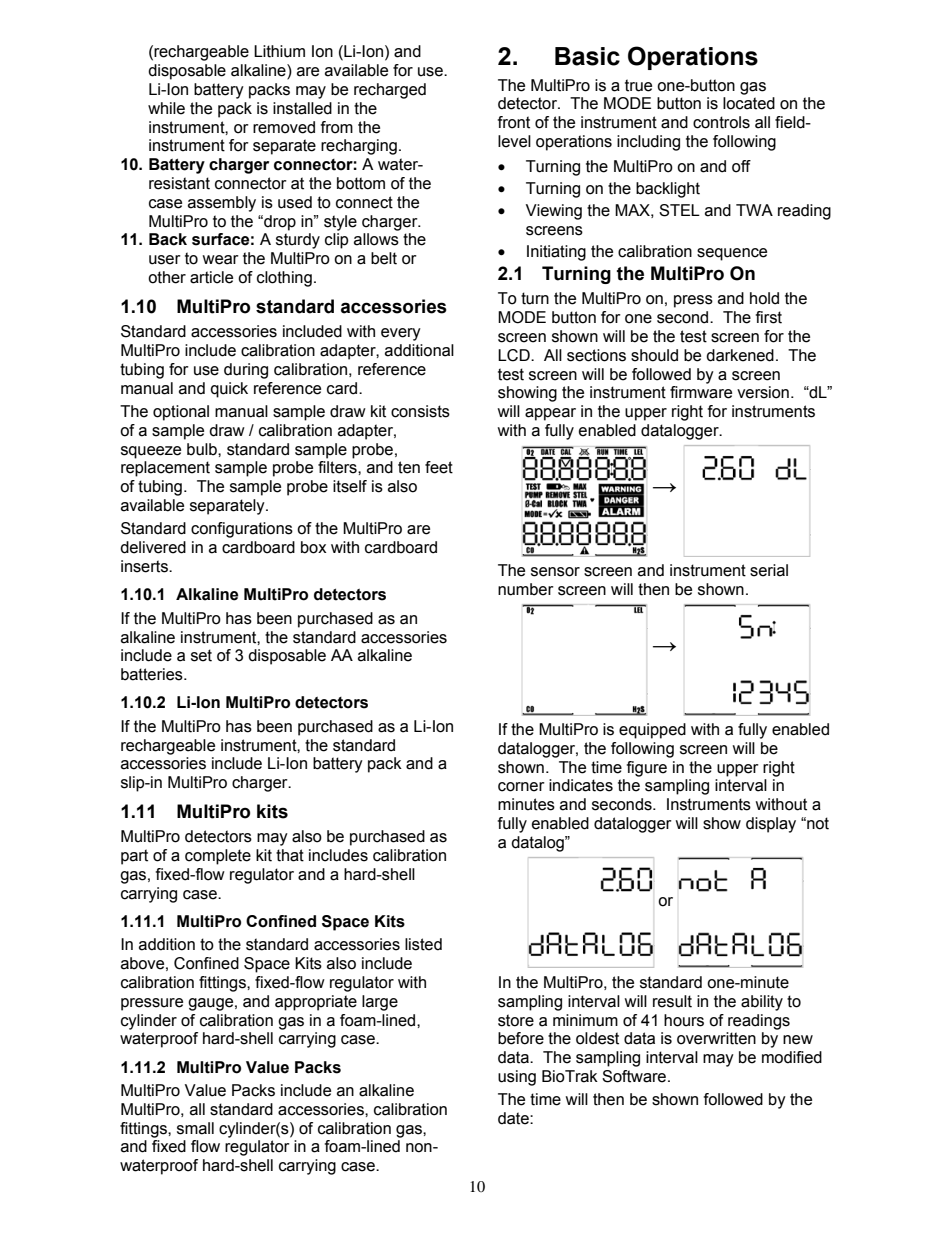 The width and height of the document is (952, 1233). I want to click on front, so click(514, 122).
